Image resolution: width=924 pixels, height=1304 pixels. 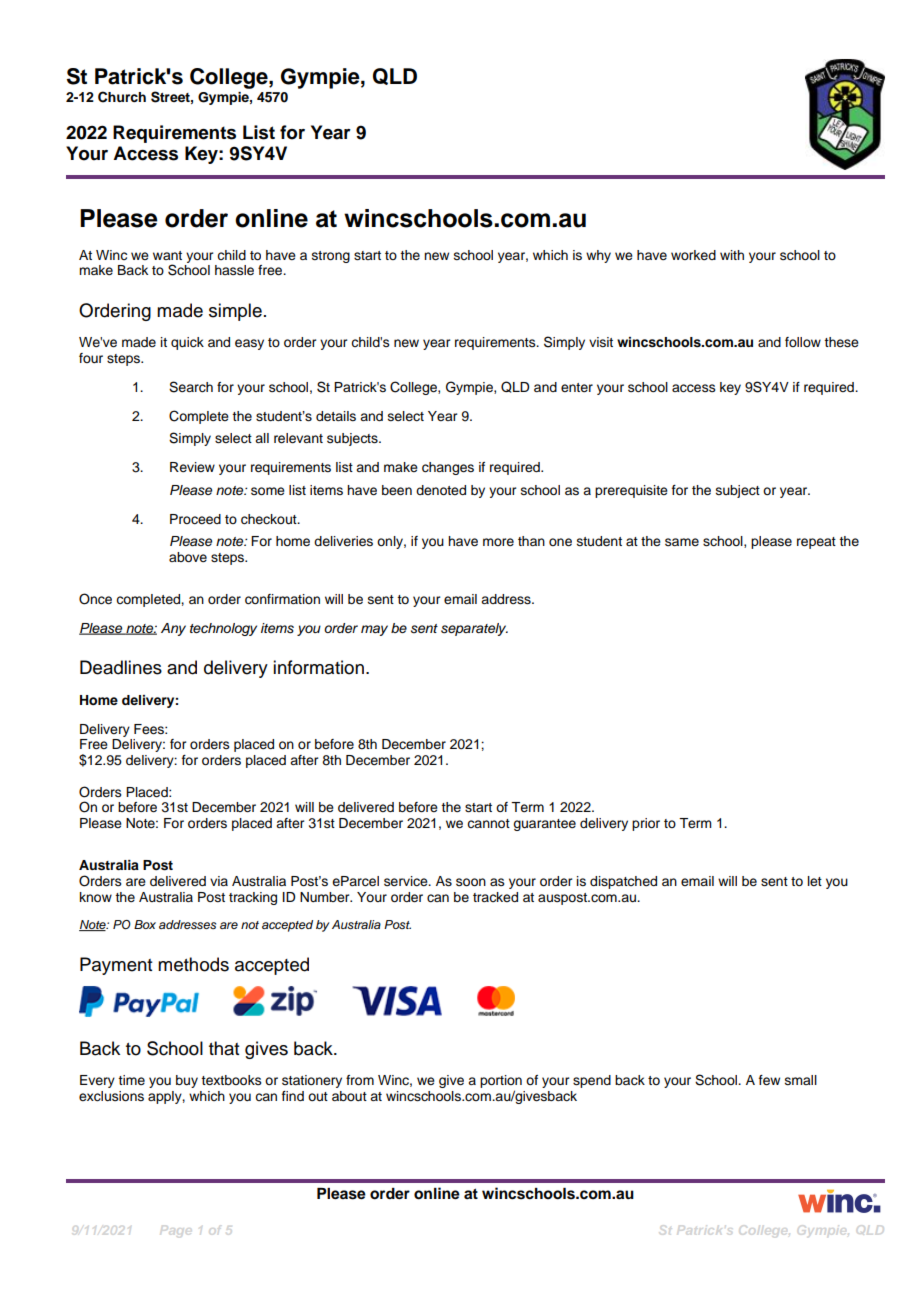 What do you see at coordinates (601, 342) in the screenshot?
I see `visit` at bounding box center [601, 342].
